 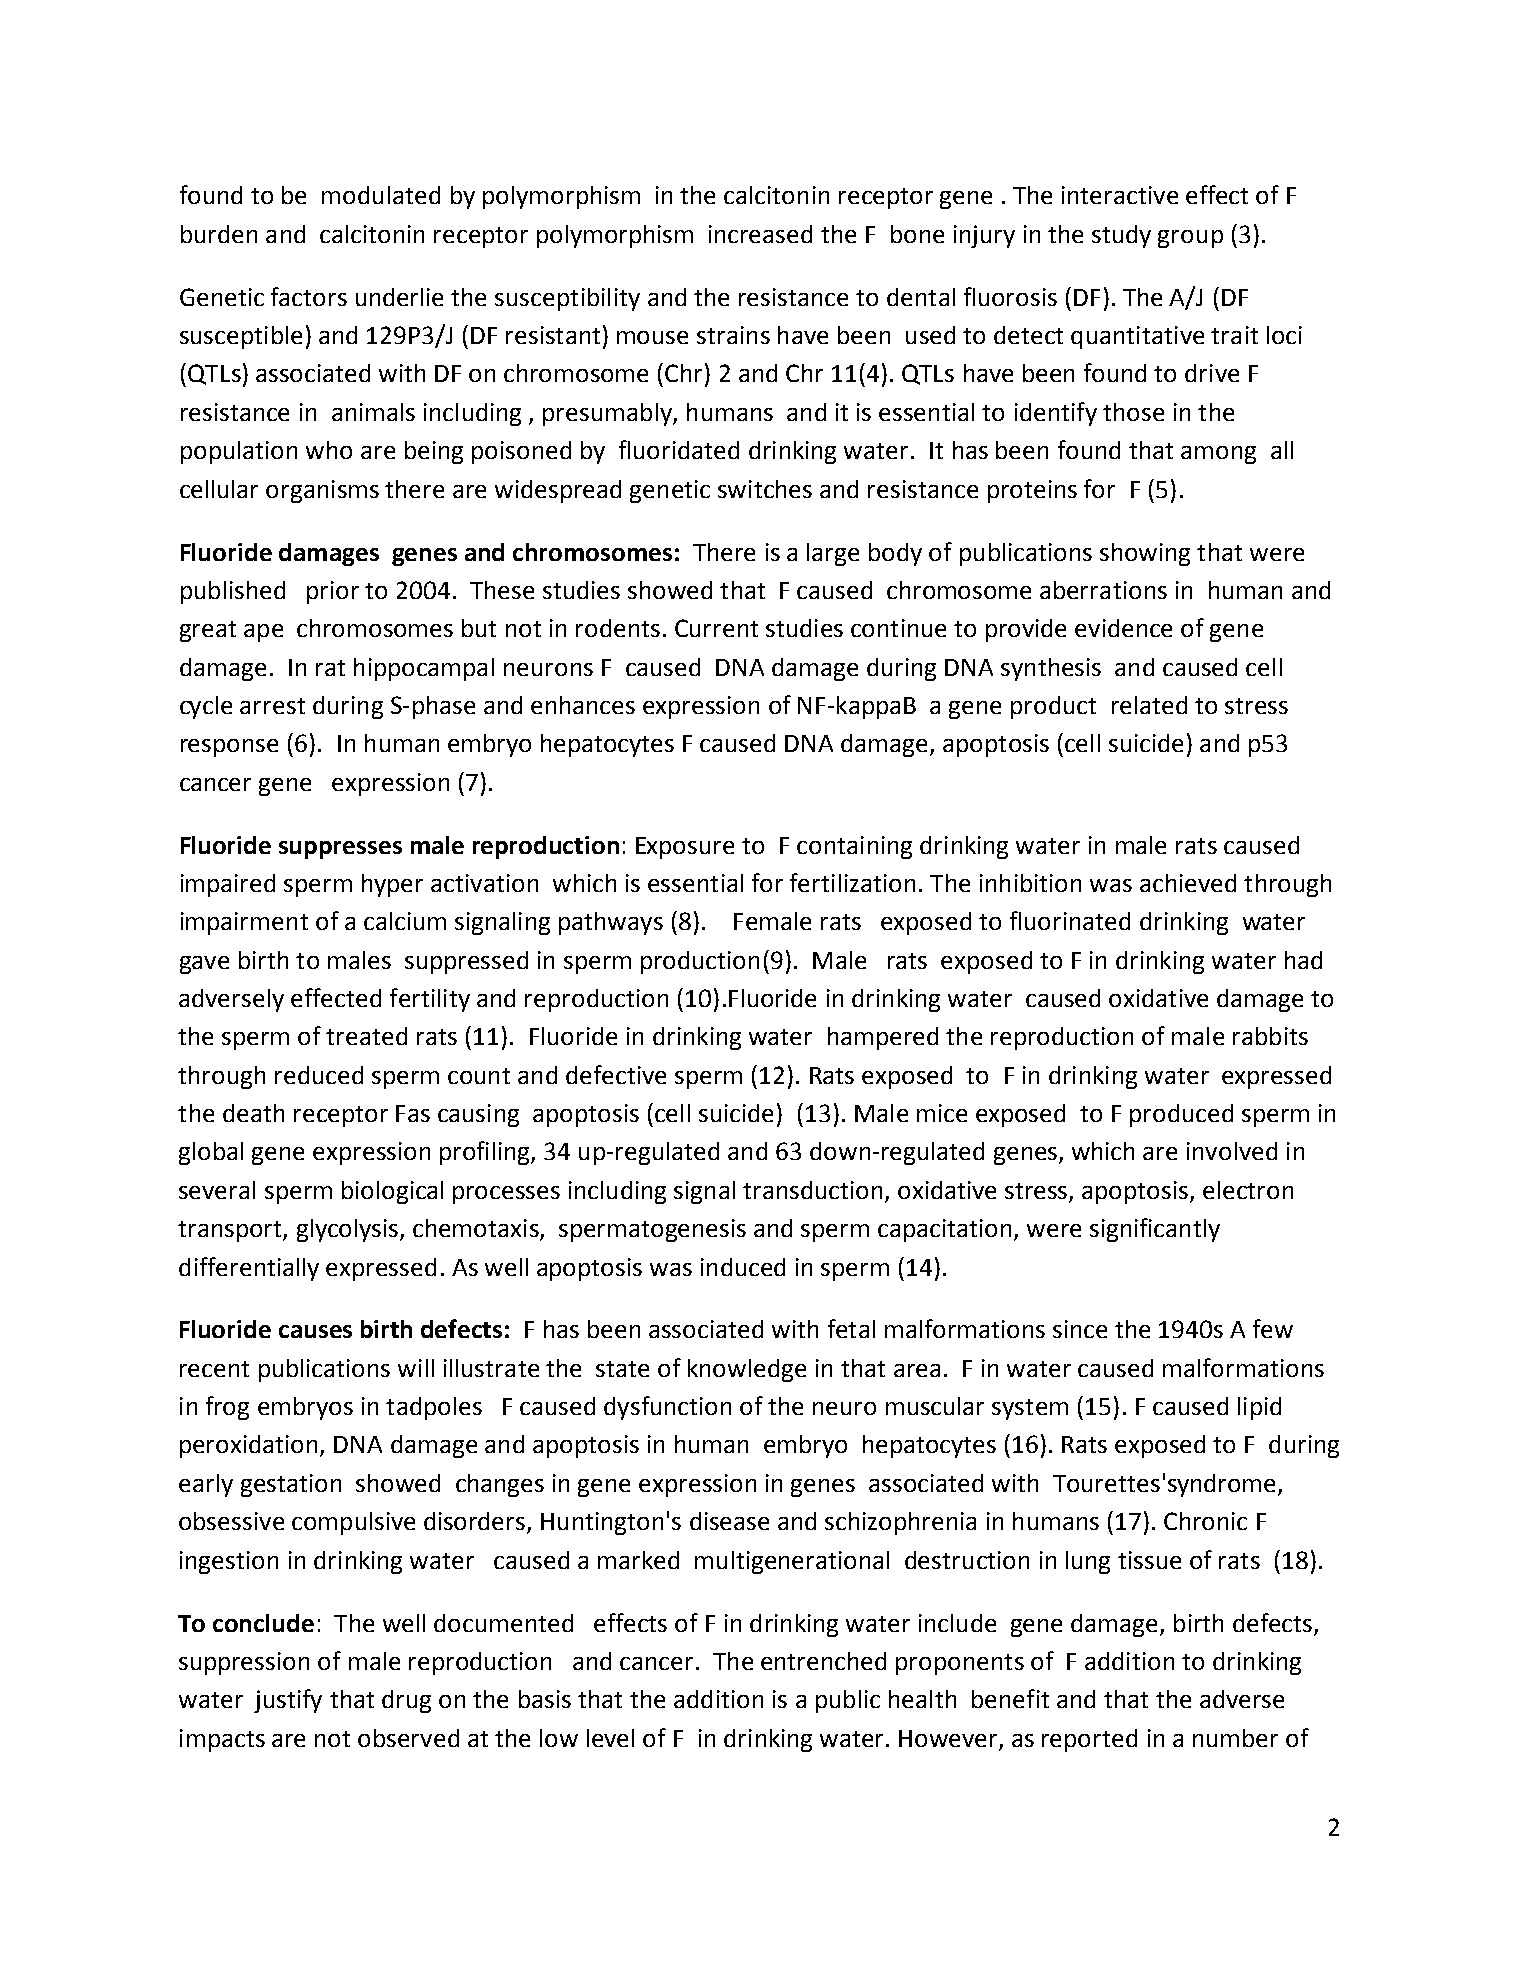 What do you see at coordinates (272, 706) in the screenshot?
I see `arrest` at bounding box center [272, 706].
